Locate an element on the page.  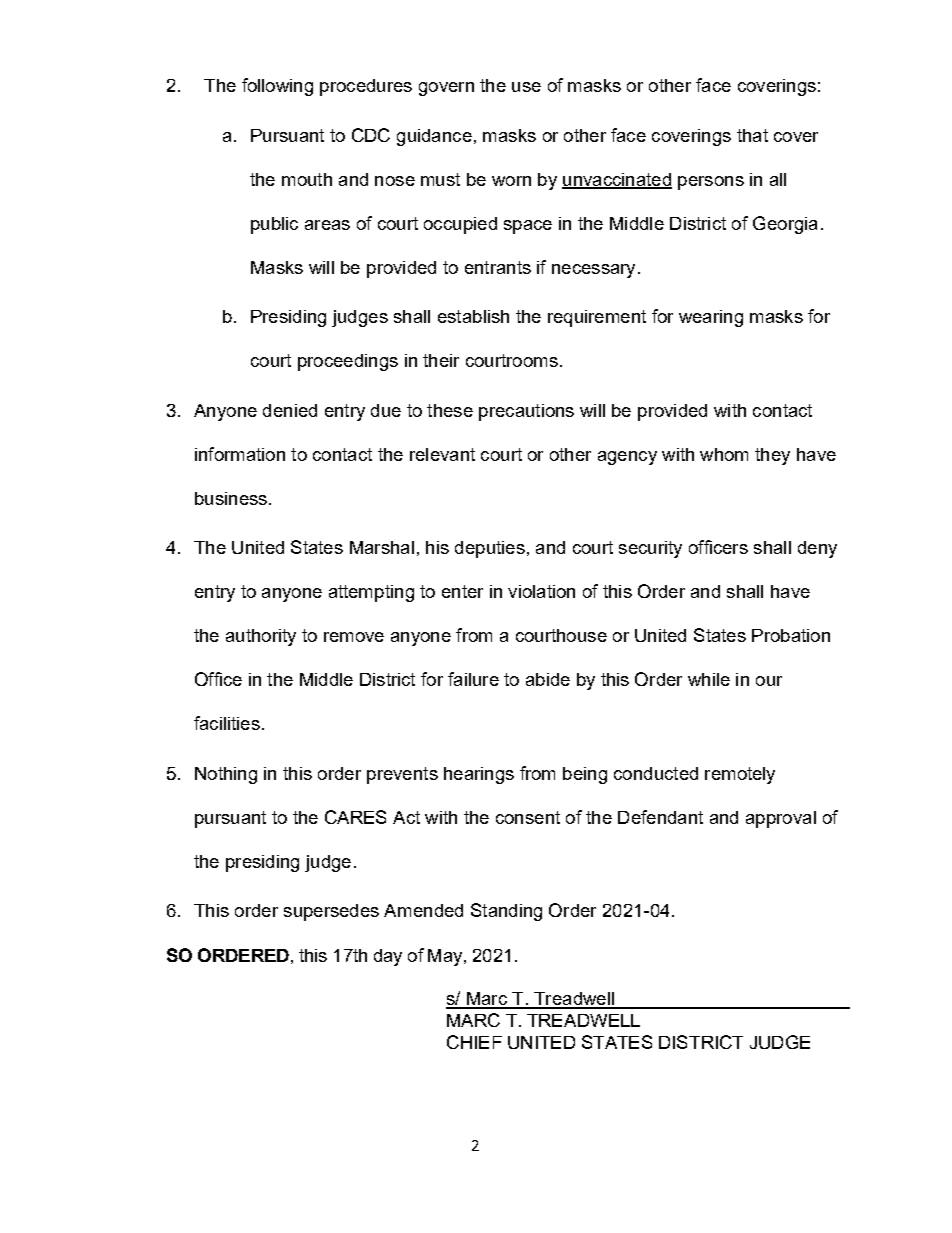
deny is located at coordinates (817, 549).
